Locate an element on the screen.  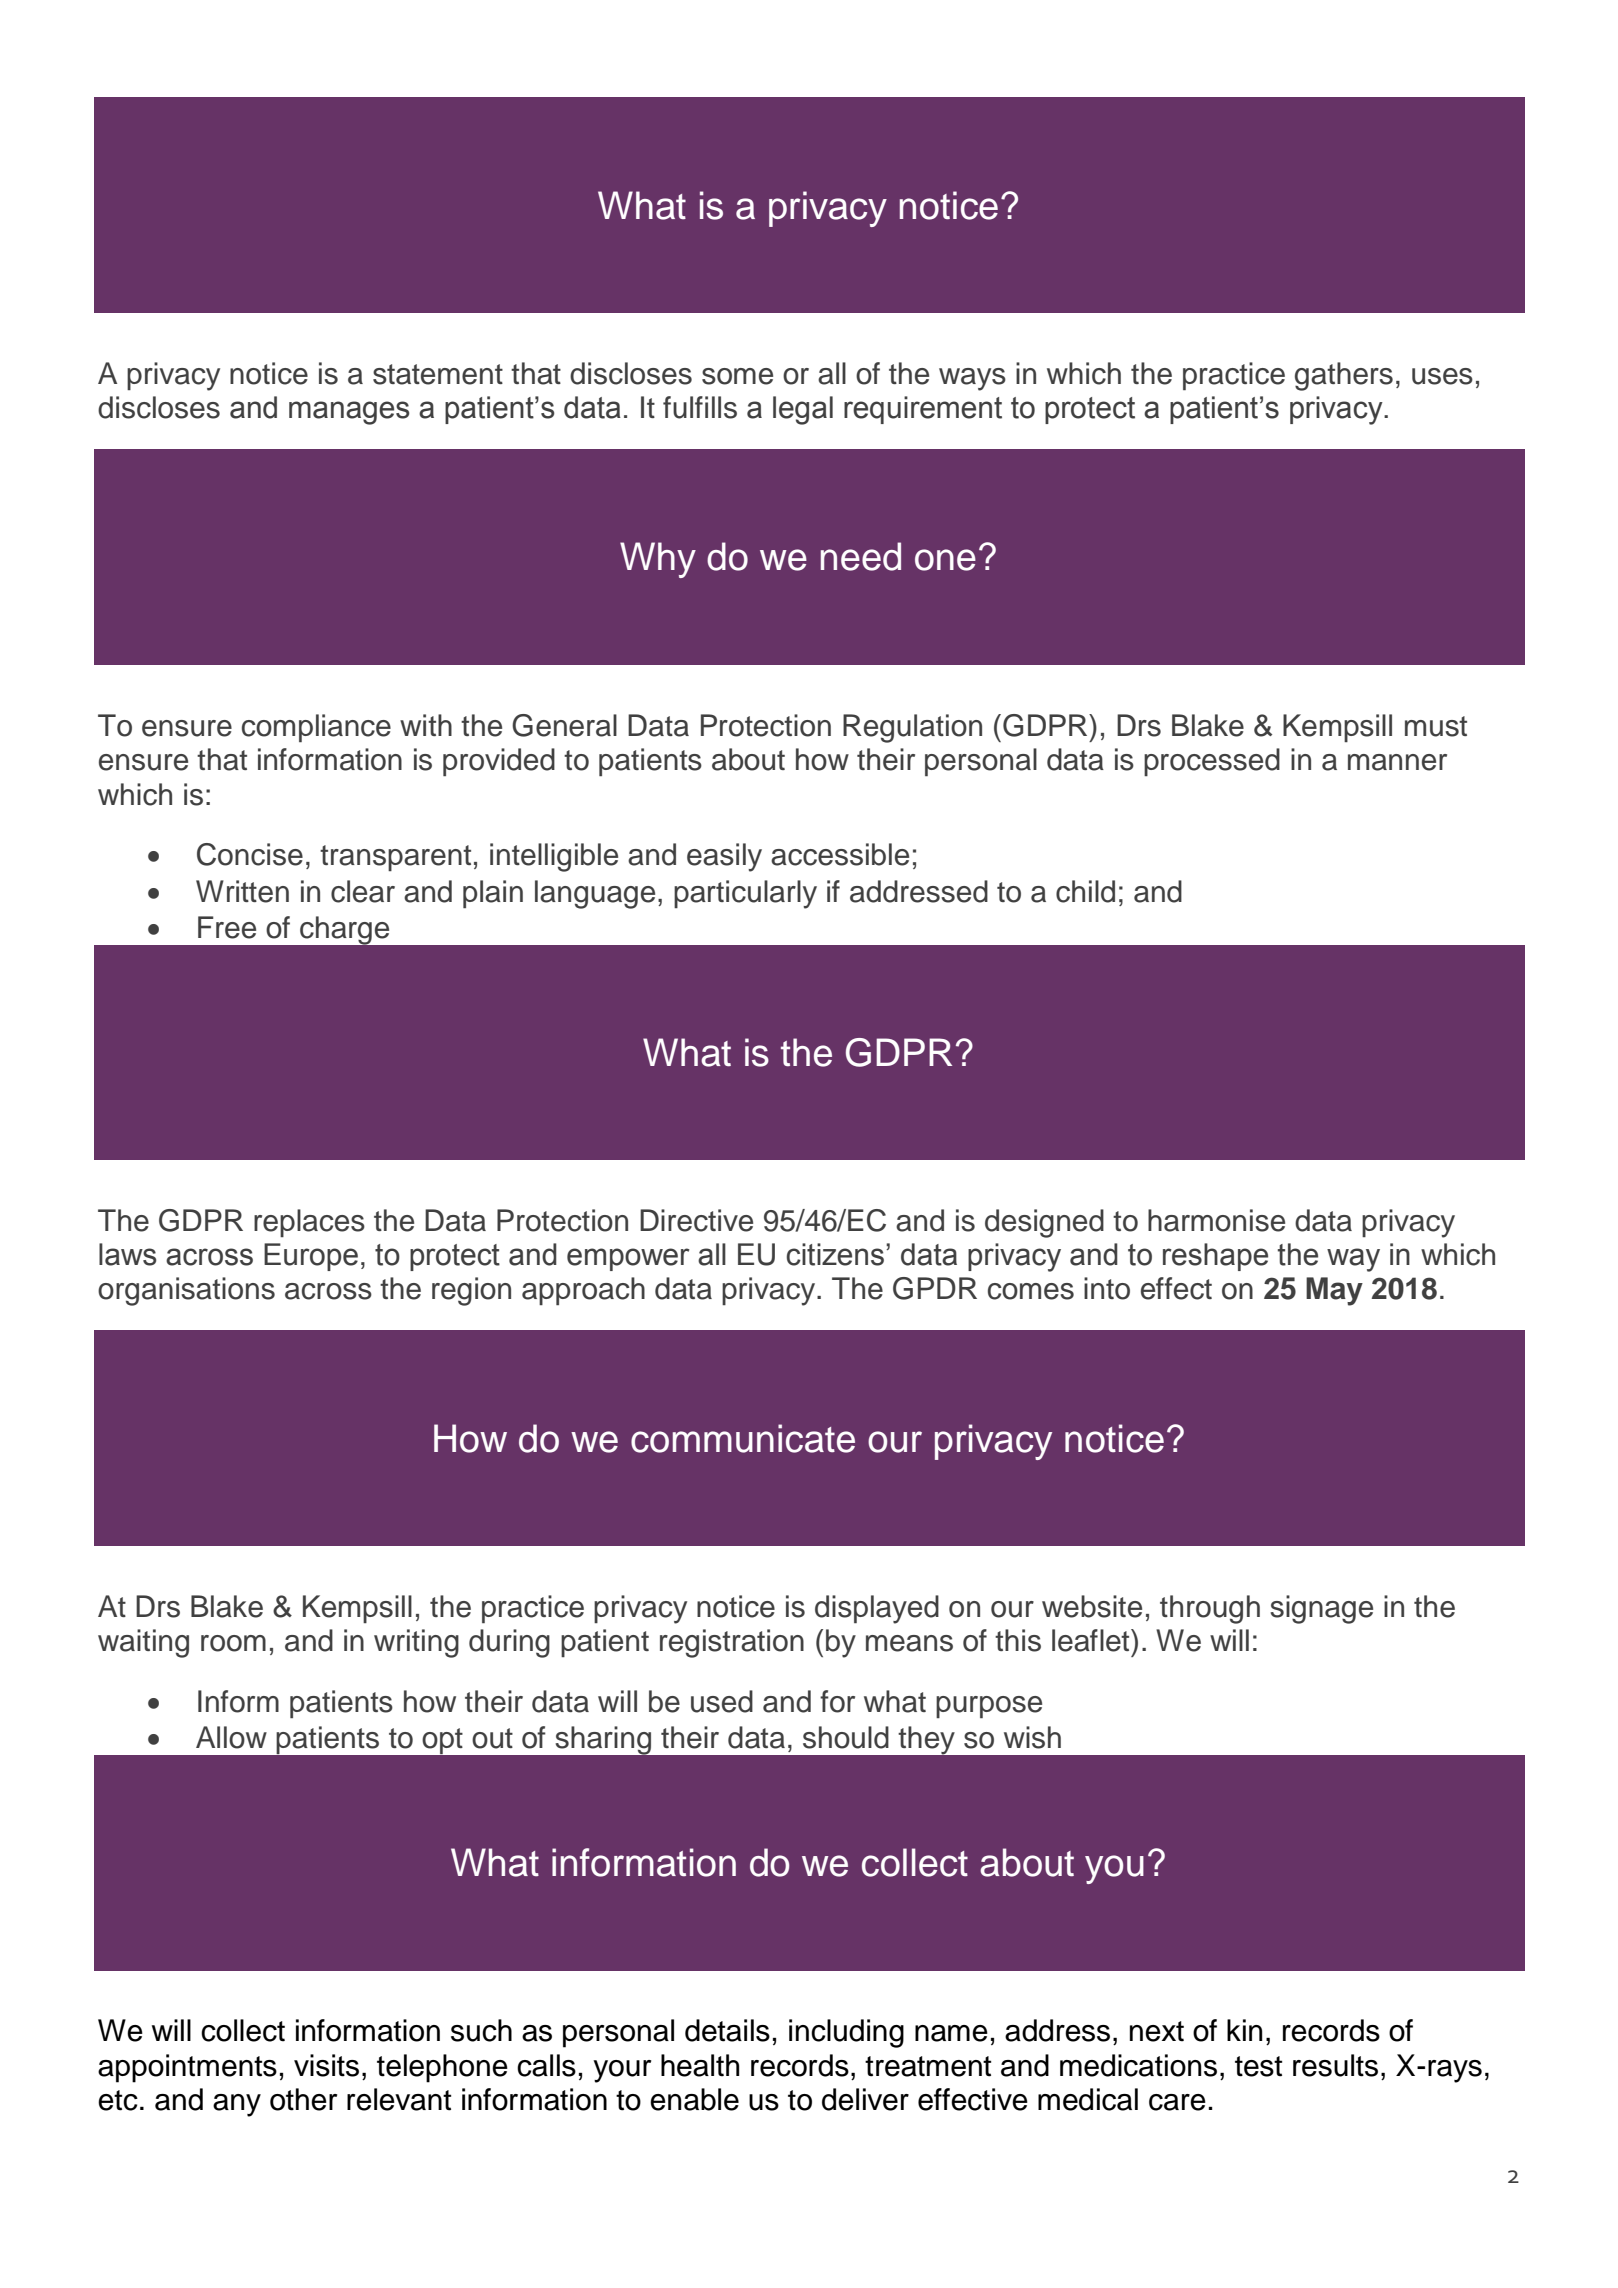
signage is located at coordinates (1321, 1609).
